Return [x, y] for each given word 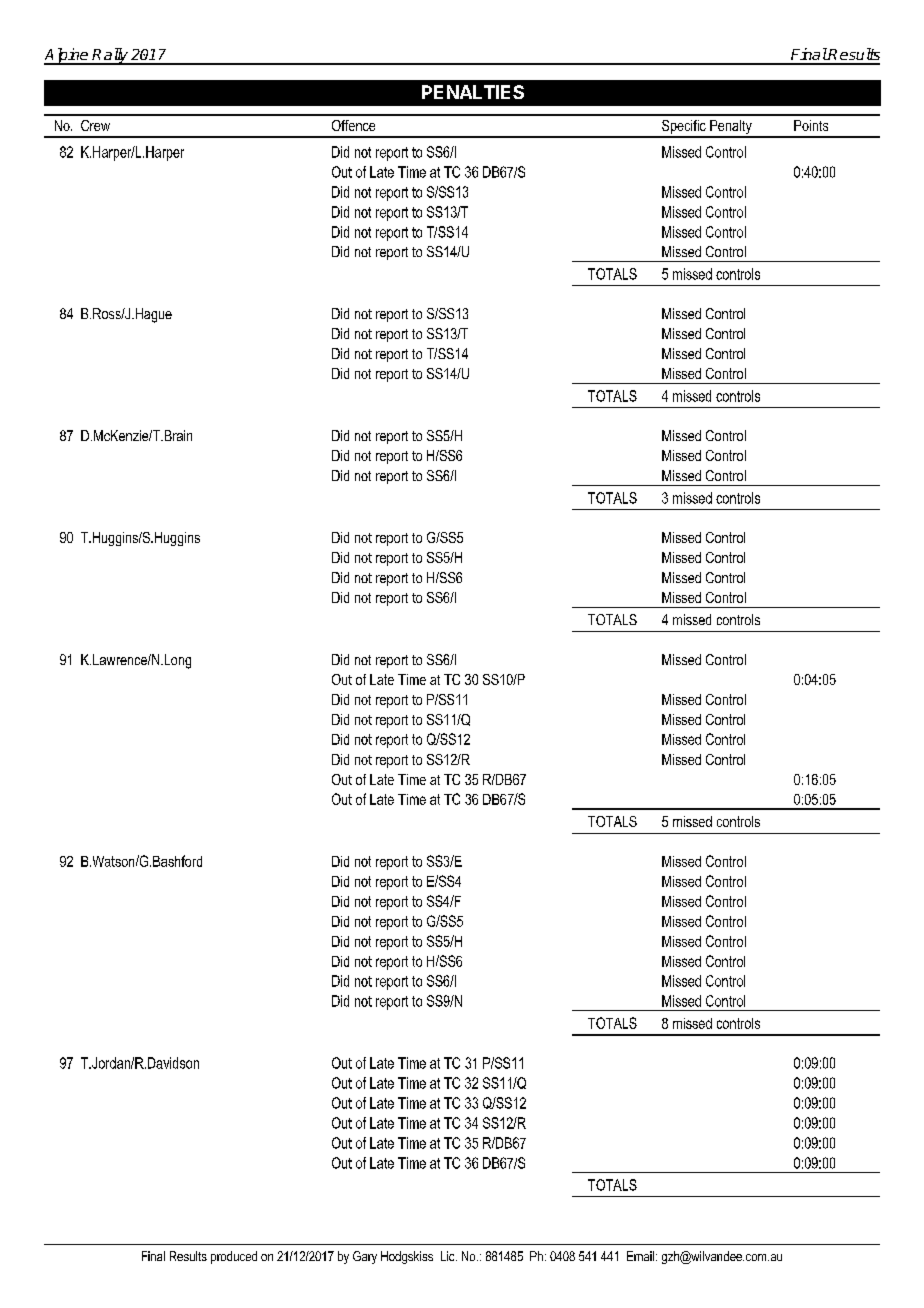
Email [640, 1256]
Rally [110, 56]
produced [234, 1257]
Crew [95, 125]
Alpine [67, 56]
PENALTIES [473, 92]
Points [811, 125]
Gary [365, 1257]
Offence [353, 125]
